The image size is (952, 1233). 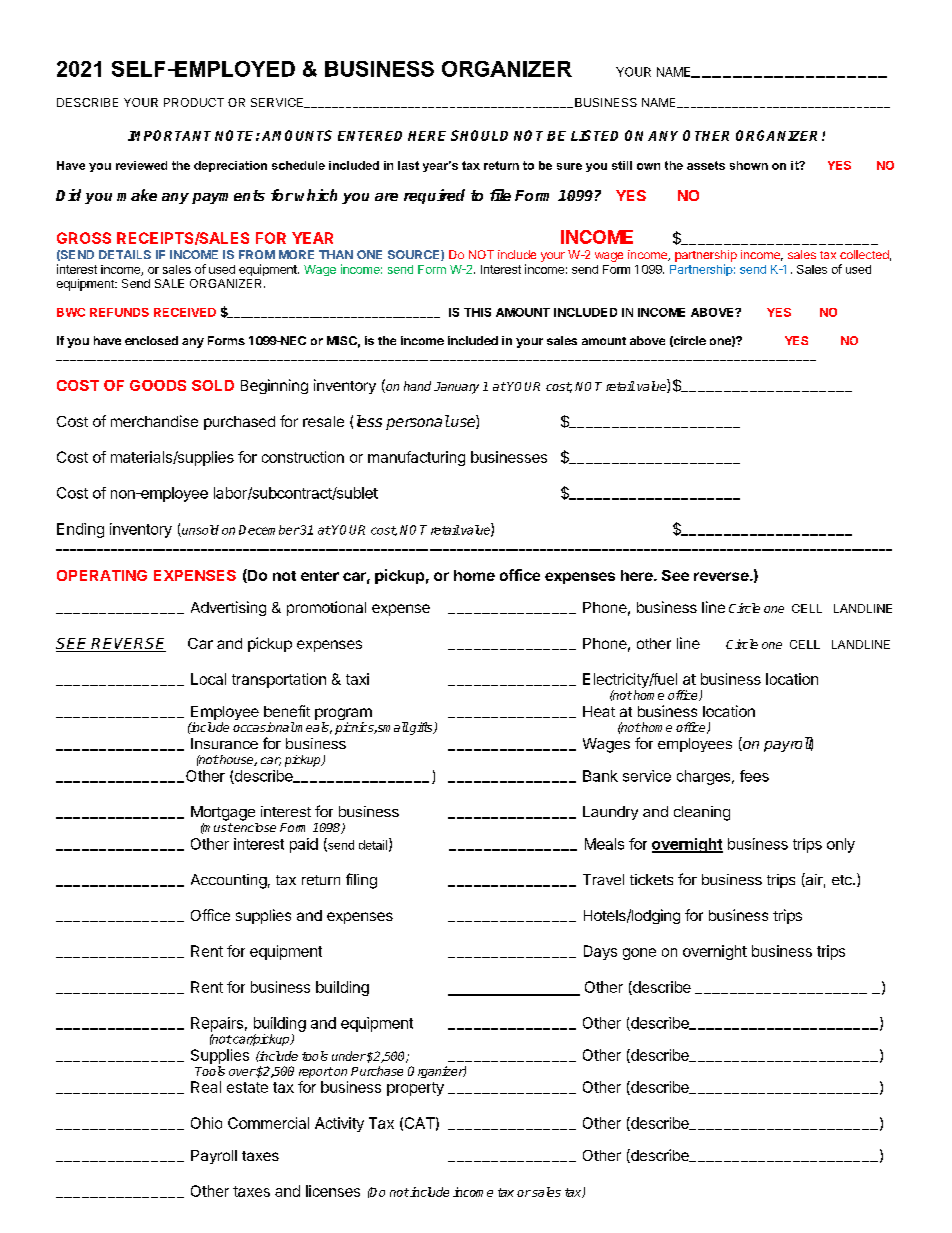 What do you see at coordinates (169, 135) in the screenshot?
I see `IMPORTANT` at bounding box center [169, 135].
